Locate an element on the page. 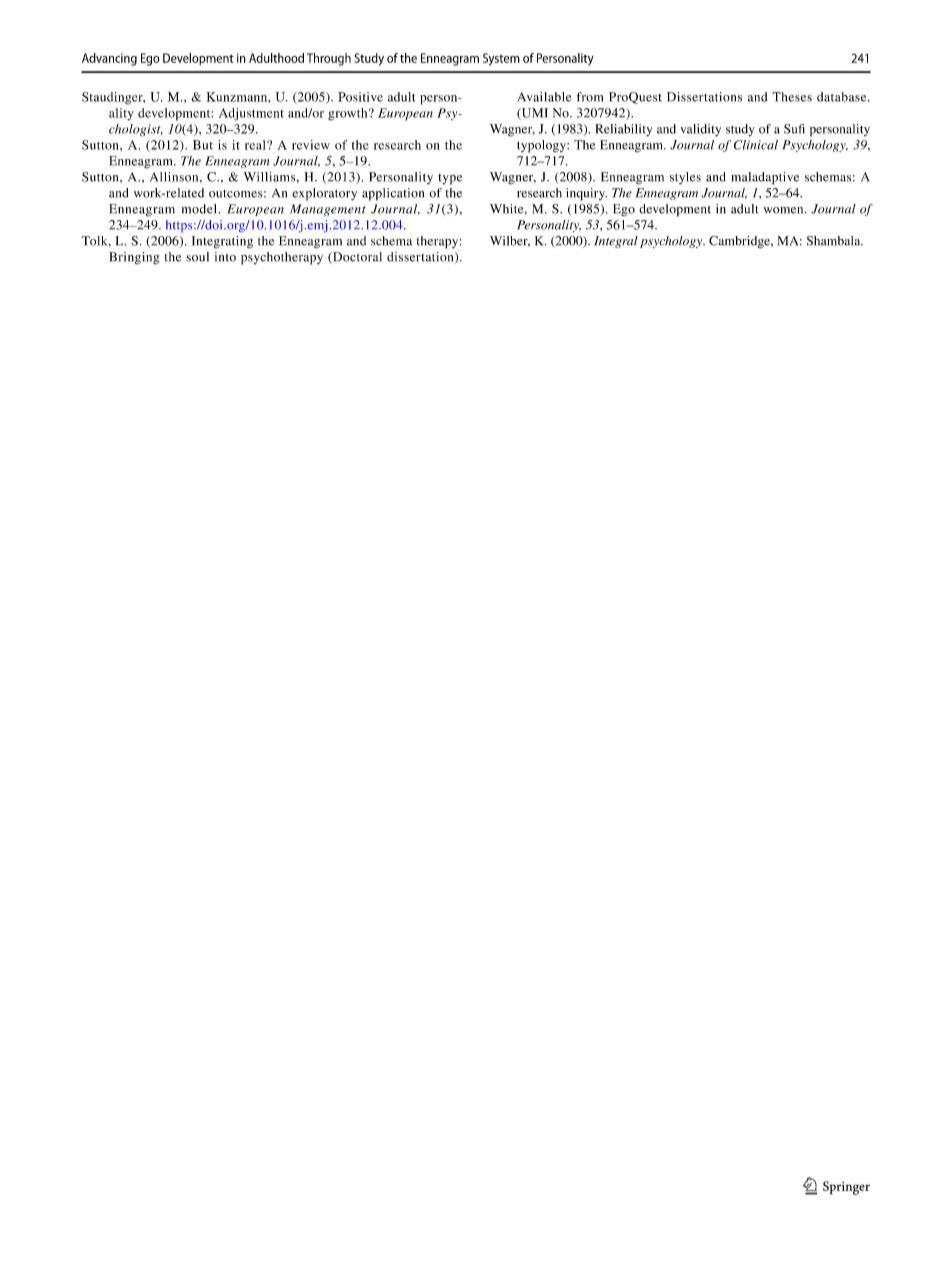  soul is located at coordinates (197, 257).
